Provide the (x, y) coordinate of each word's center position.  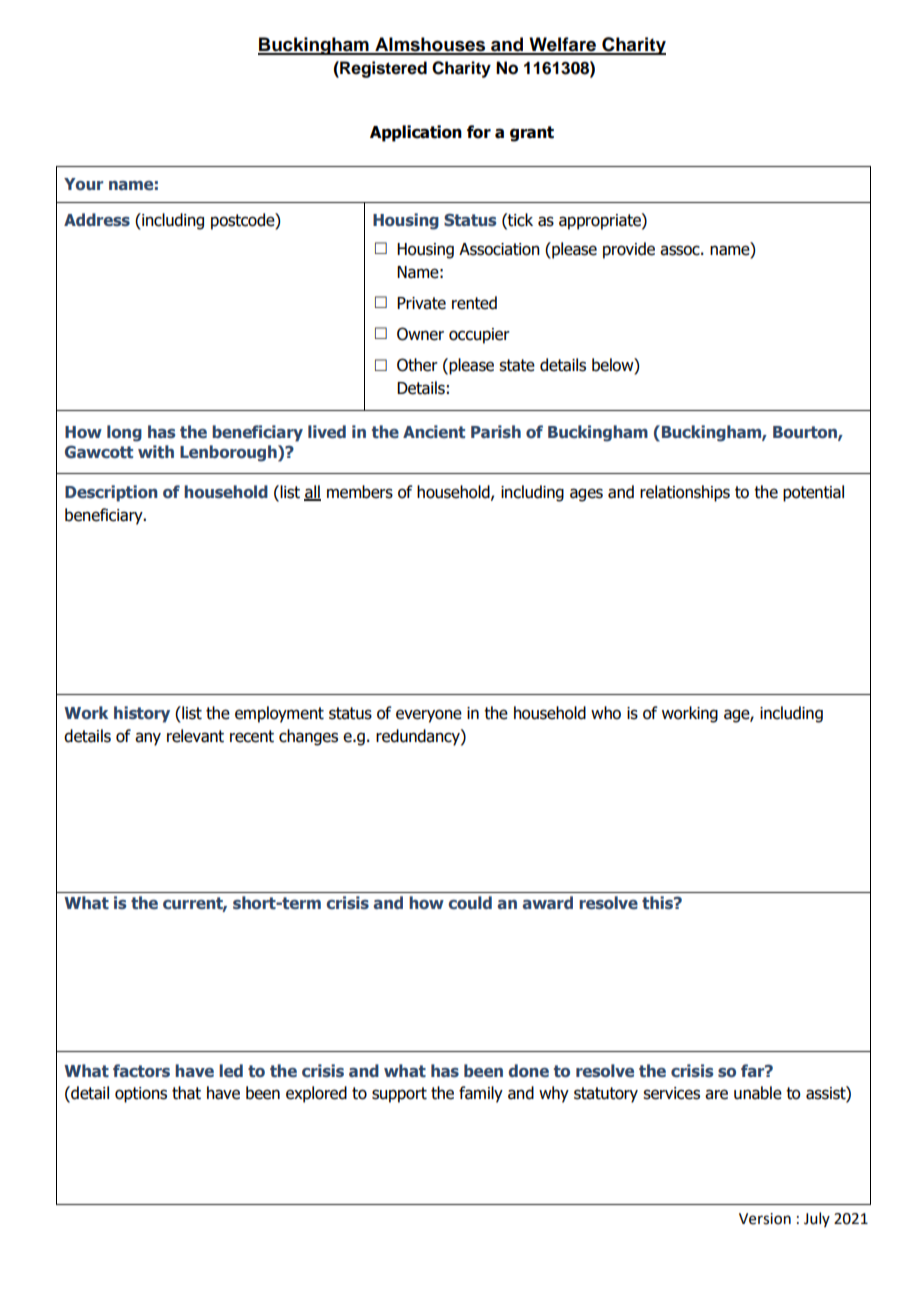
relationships (685, 493)
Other (417, 365)
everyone (429, 716)
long (124, 433)
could (470, 902)
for (479, 132)
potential (813, 493)
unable (758, 1093)
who (606, 713)
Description (111, 493)
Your (83, 184)
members (360, 492)
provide (629, 250)
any (148, 739)
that (186, 1093)
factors (141, 1071)
